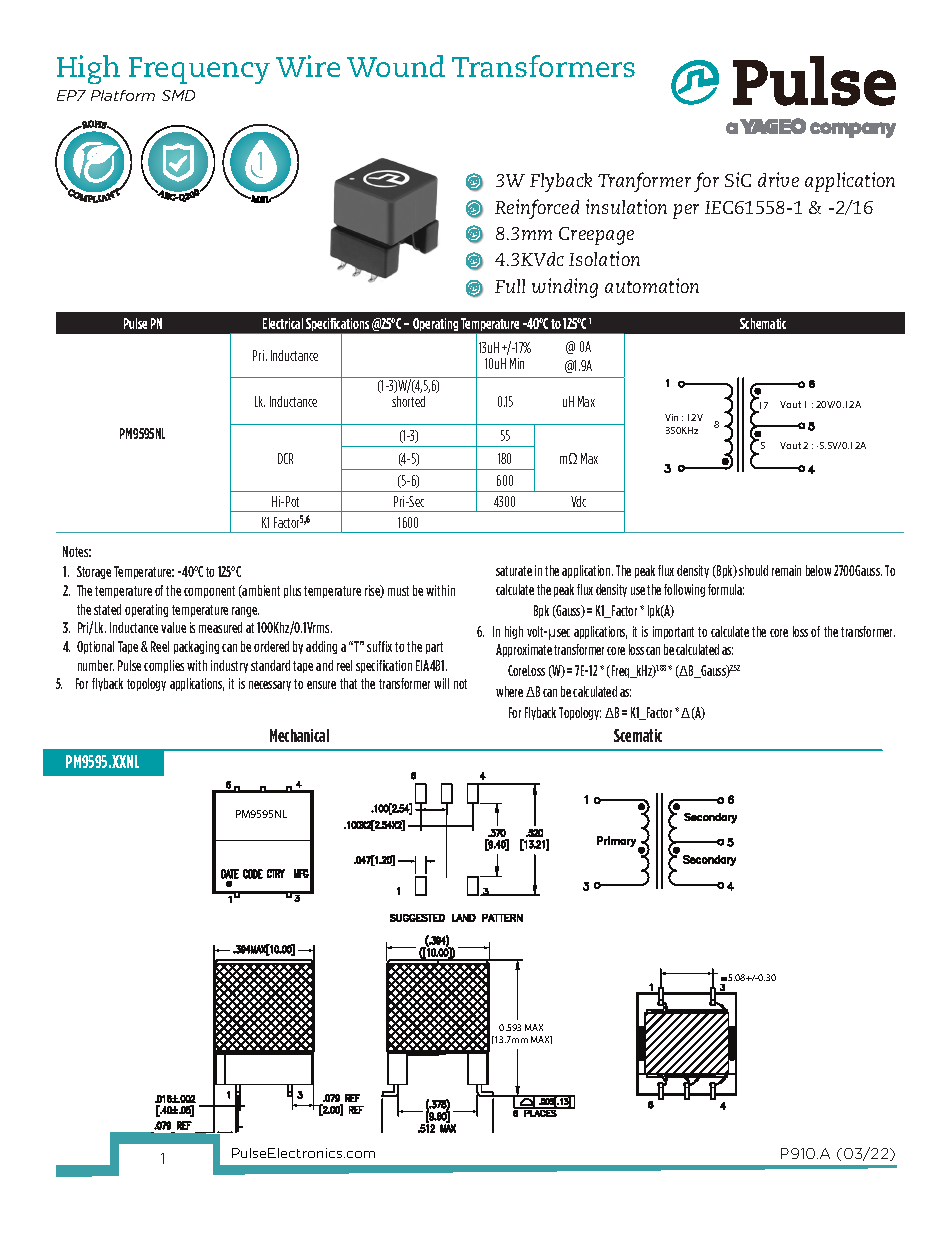 Image resolution: width=952 pixels, height=1233 pixels. I want to click on will, so click(441, 683).
